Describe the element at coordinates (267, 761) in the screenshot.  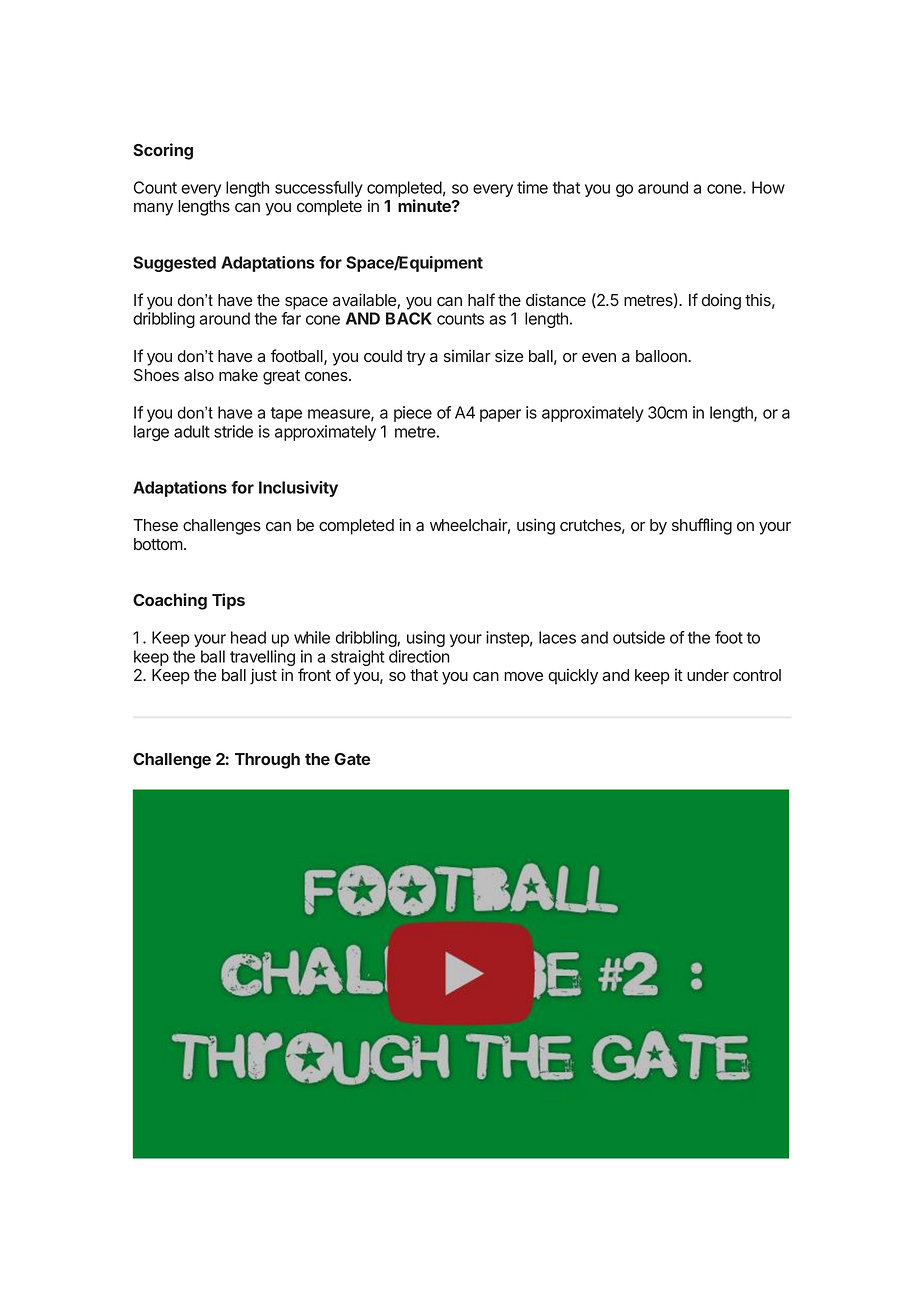
I see `Through` at that location.
